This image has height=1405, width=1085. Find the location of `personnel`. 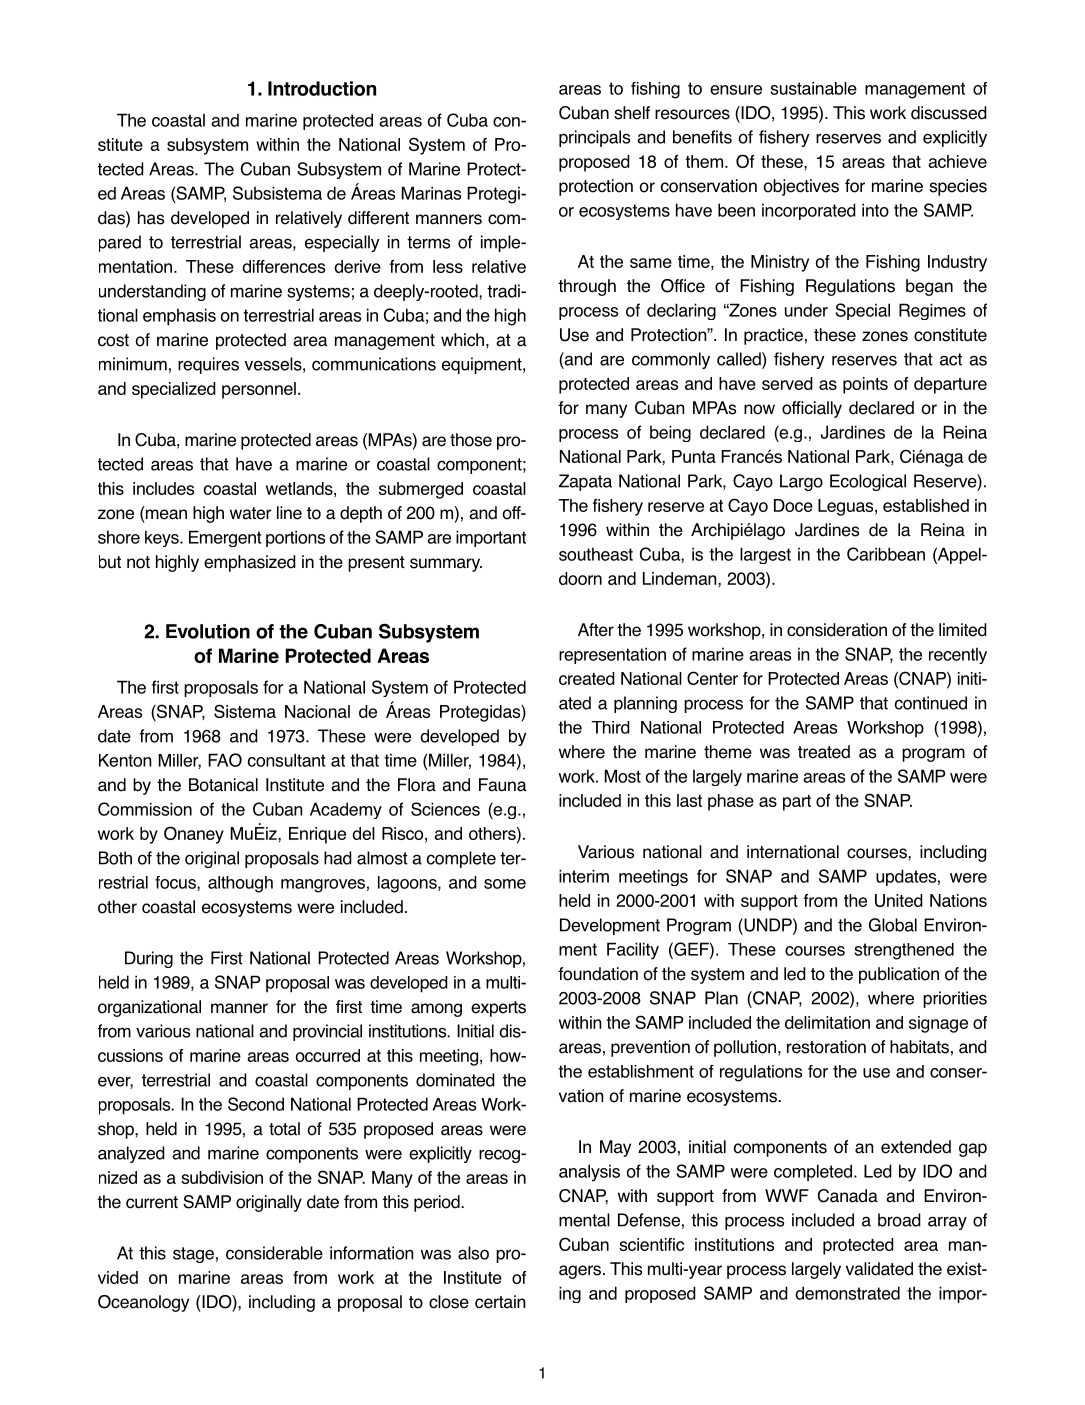

personnel is located at coordinates (259, 390).
